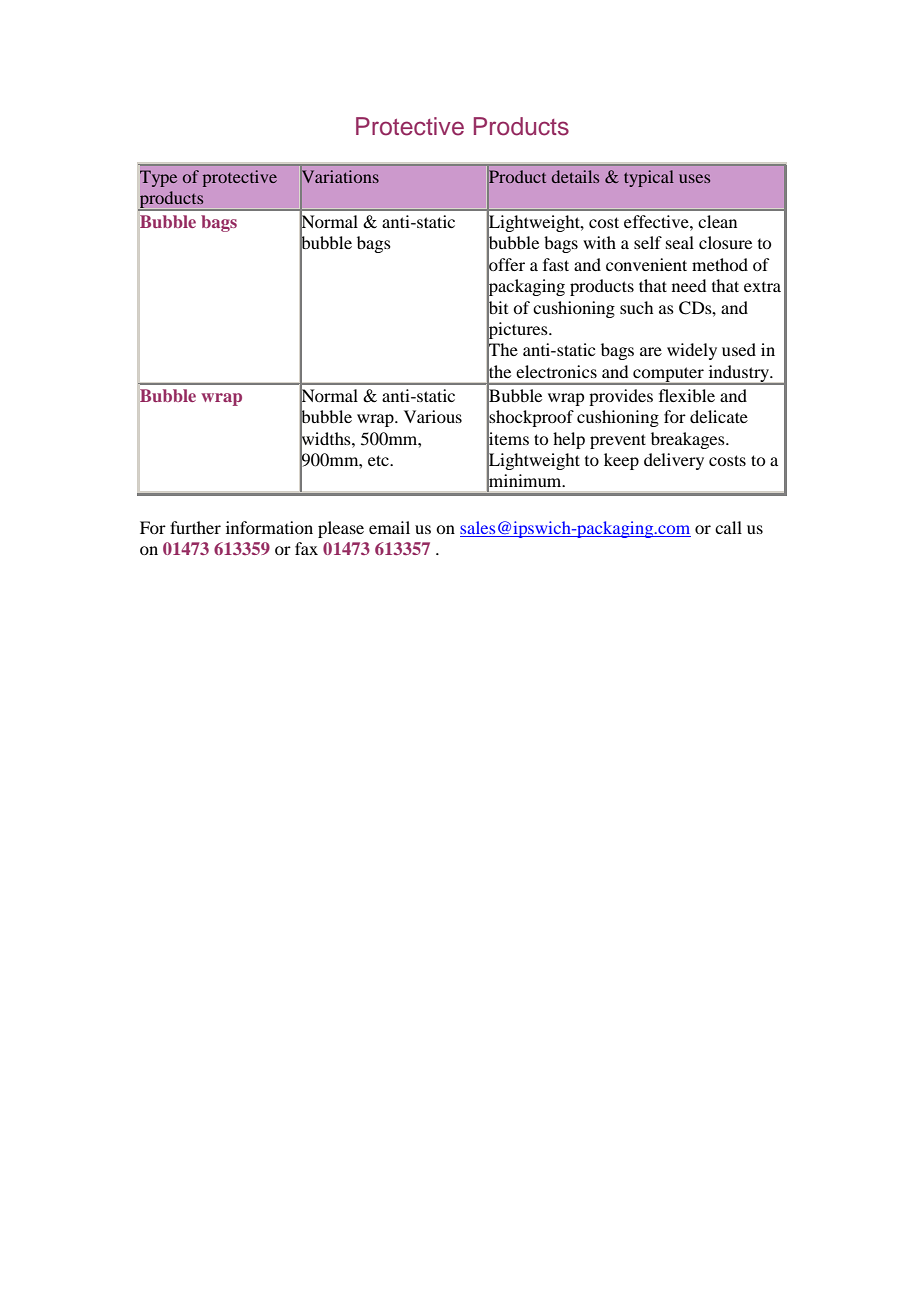 The image size is (924, 1308). I want to click on further, so click(195, 527).
